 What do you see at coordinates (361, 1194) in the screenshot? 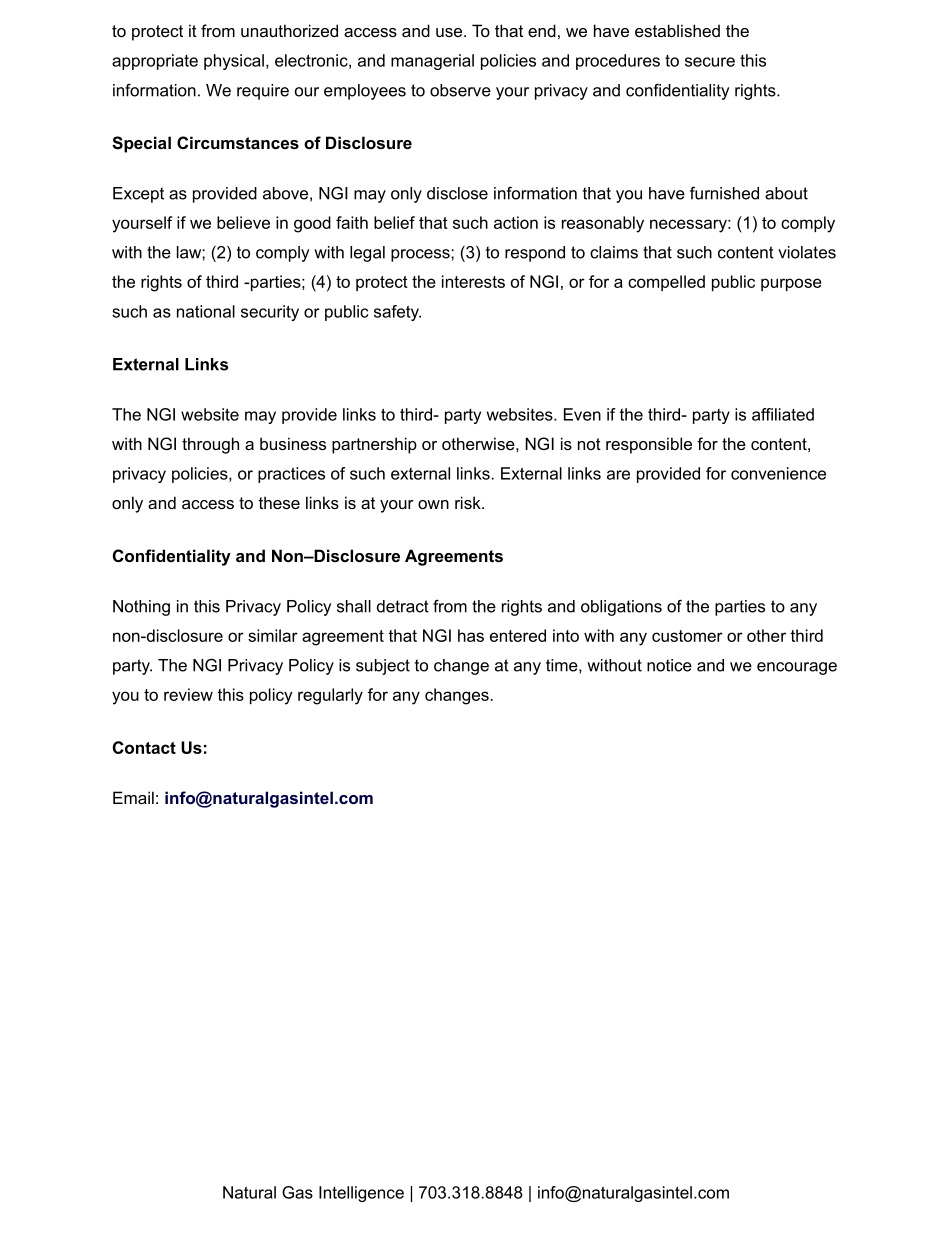
I see `Intelligence` at bounding box center [361, 1194].
